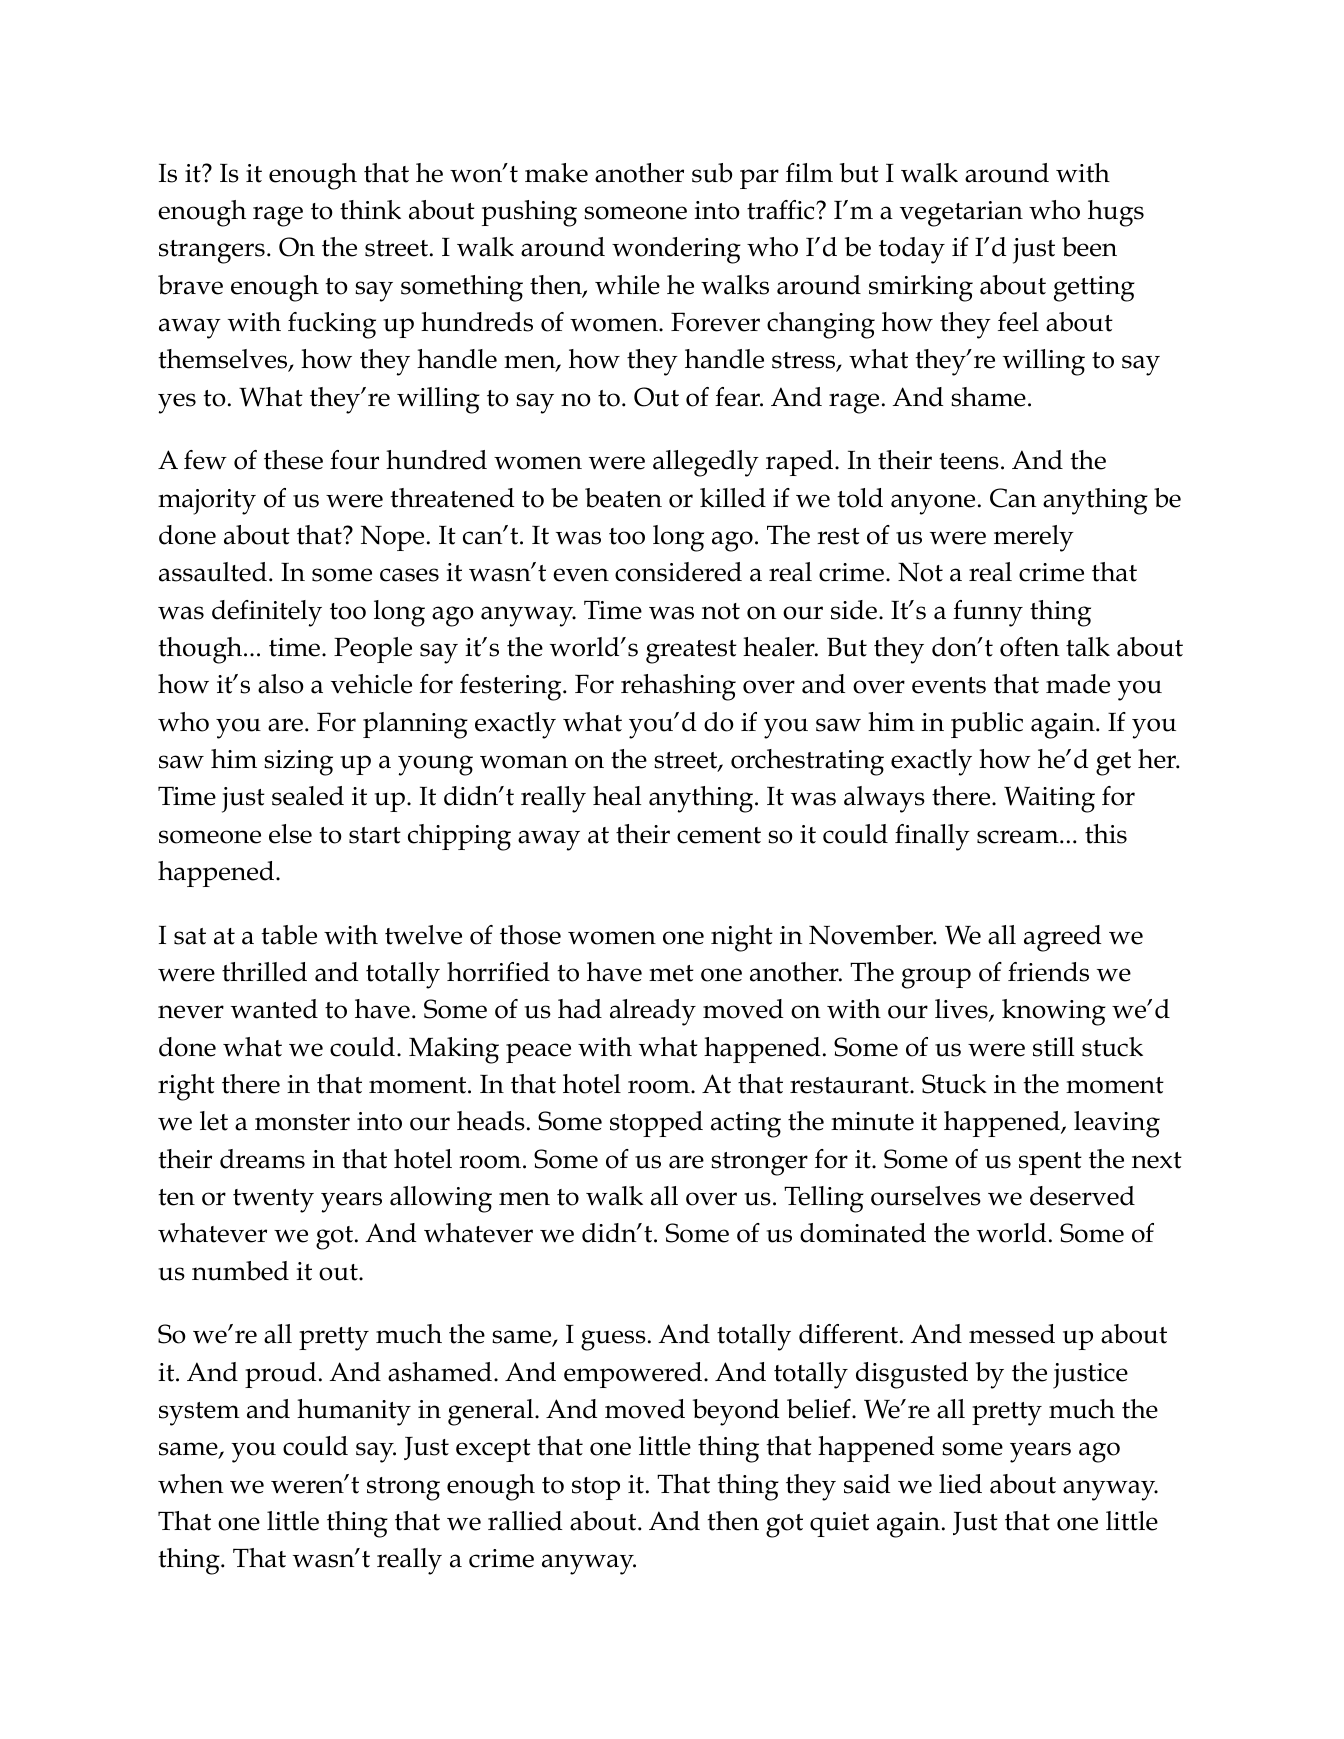 The height and width of the page is (1739, 1344). Describe the element at coordinates (370, 210) in the page. I see `think` at that location.
